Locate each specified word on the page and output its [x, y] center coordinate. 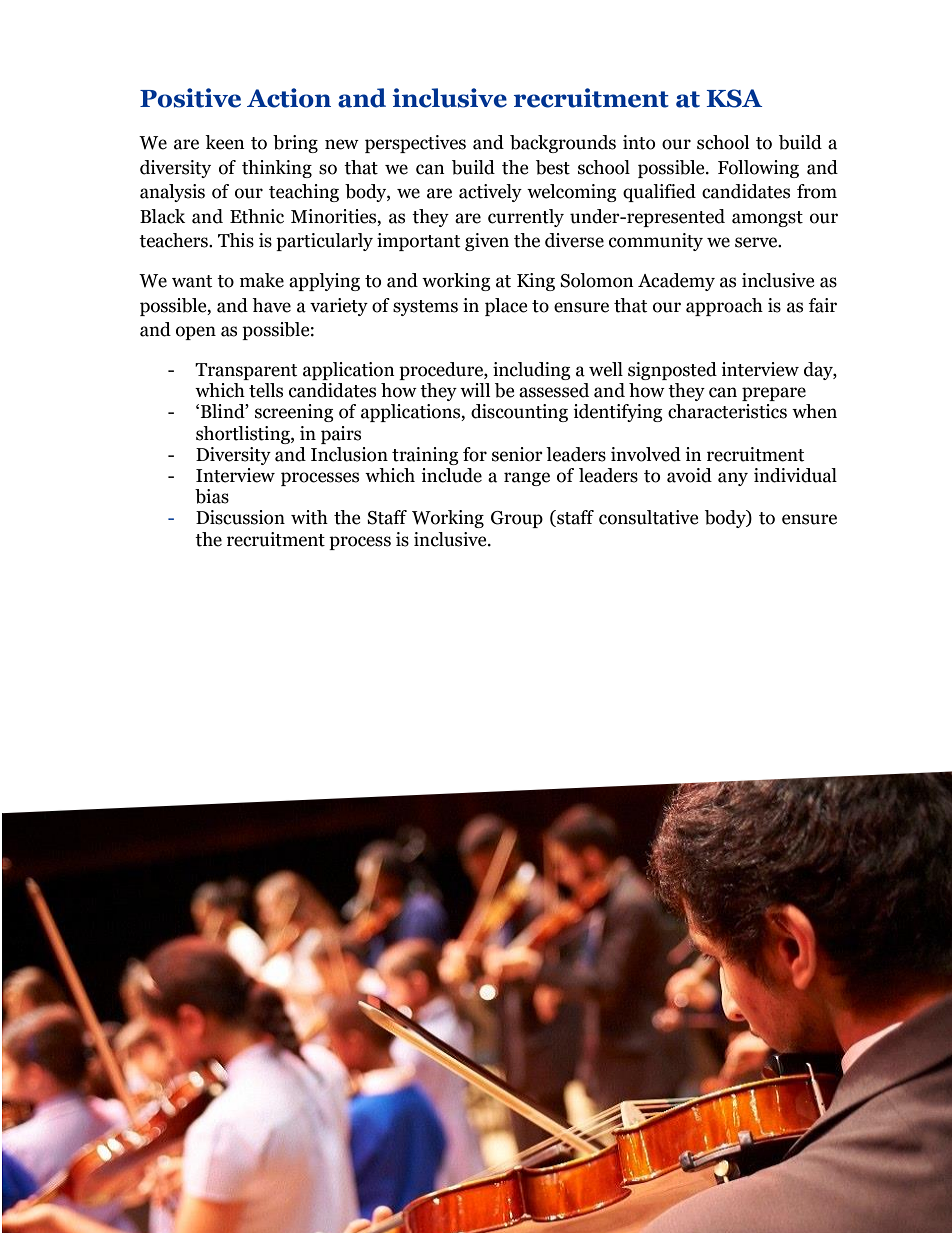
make [262, 280]
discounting [519, 413]
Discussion [240, 517]
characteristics [727, 411]
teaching [304, 193]
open [196, 333]
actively [490, 193]
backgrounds [563, 144]
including [532, 371]
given [487, 242]
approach [724, 307]
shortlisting [244, 435]
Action [289, 98]
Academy [676, 282]
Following [758, 169]
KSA [734, 98]
